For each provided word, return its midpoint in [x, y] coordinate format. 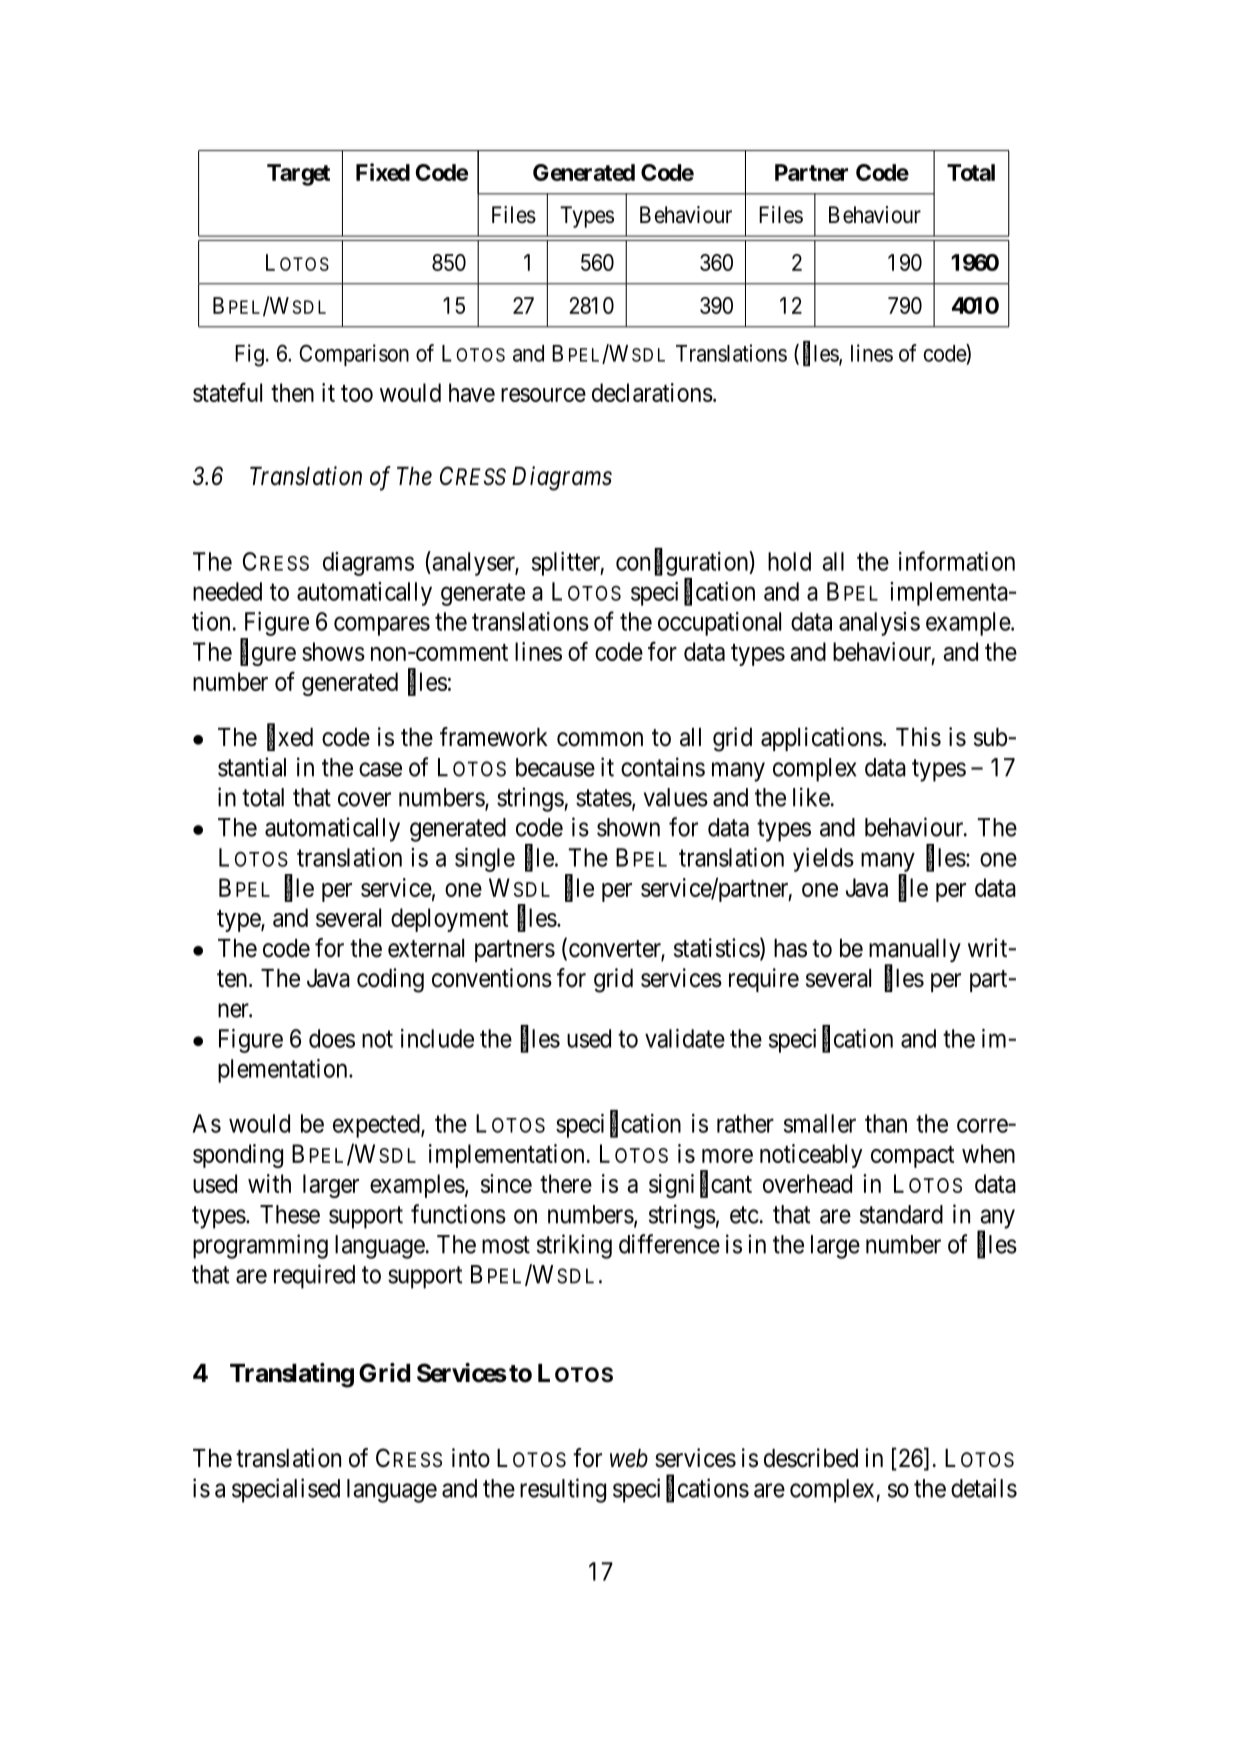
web [629, 1458]
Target [298, 175]
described [811, 1458]
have [472, 392]
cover [364, 799]
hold [789, 561]
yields [823, 860]
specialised [286, 1490]
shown [628, 827]
